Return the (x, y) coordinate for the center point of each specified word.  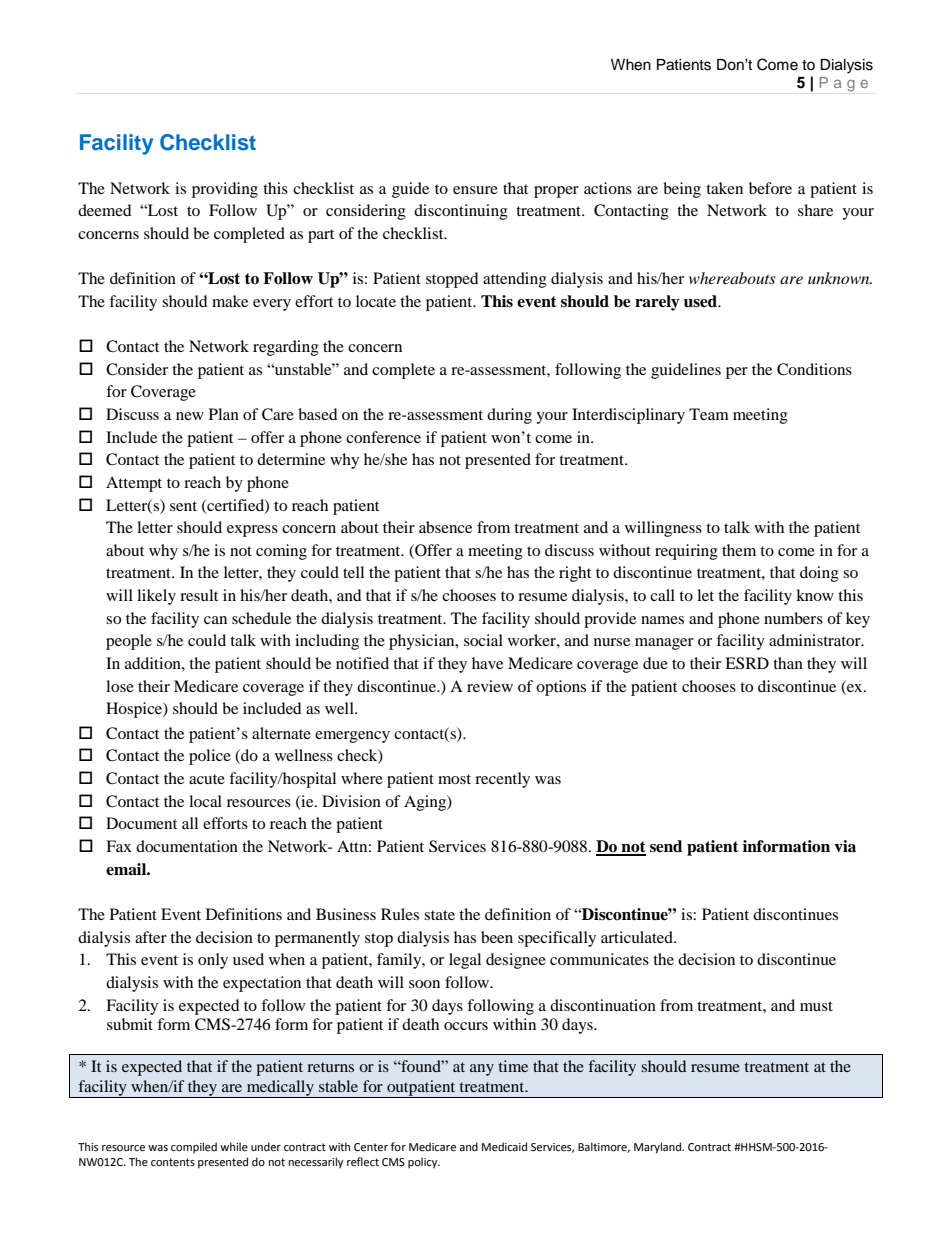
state (439, 915)
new (190, 416)
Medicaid (504, 1146)
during (509, 416)
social (483, 640)
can (215, 620)
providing (225, 190)
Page (844, 84)
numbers (793, 618)
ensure (475, 190)
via (845, 846)
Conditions (814, 369)
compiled (194, 1148)
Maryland (659, 1148)
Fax (119, 846)
